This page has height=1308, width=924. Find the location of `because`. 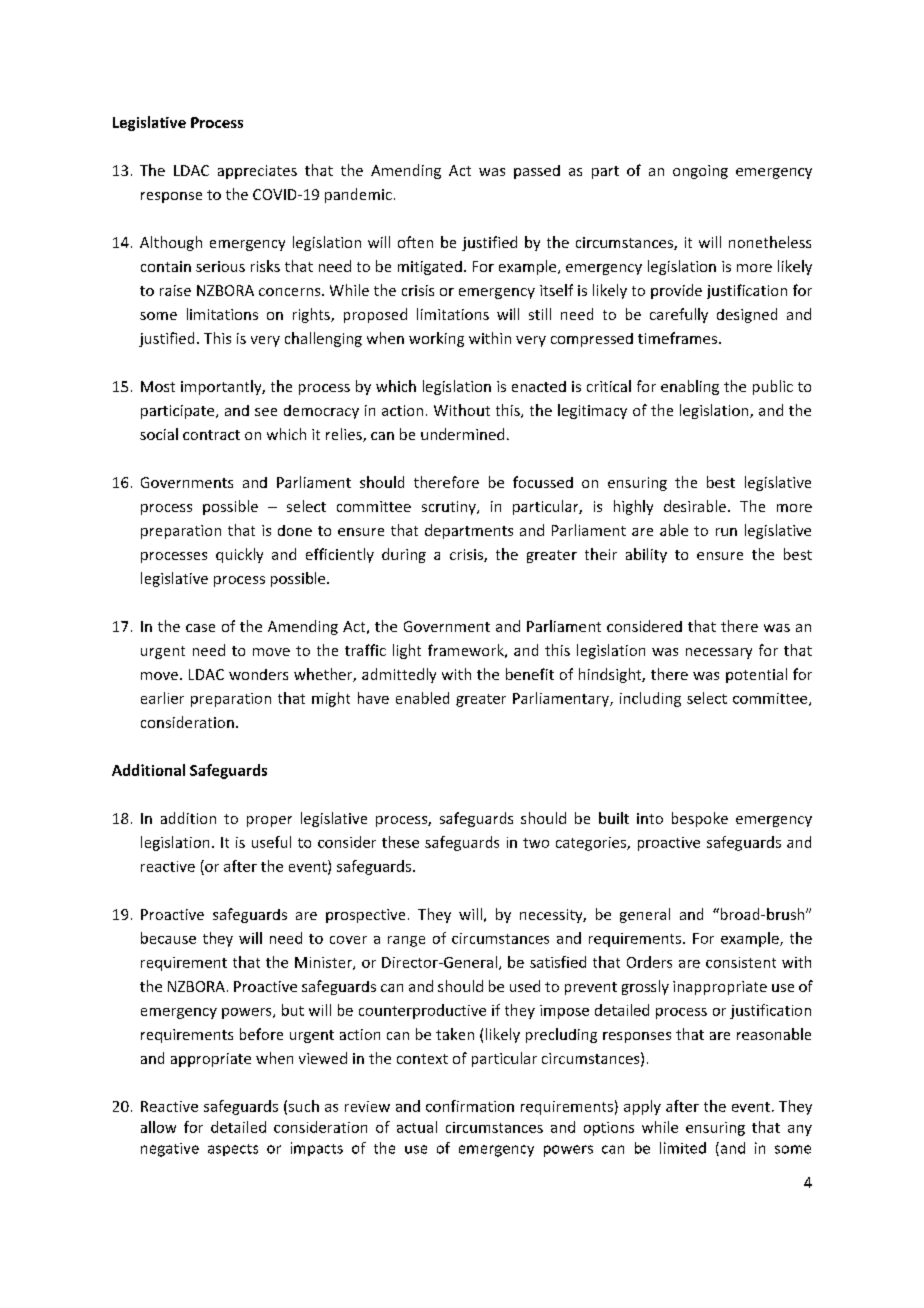

because is located at coordinates (168, 938).
